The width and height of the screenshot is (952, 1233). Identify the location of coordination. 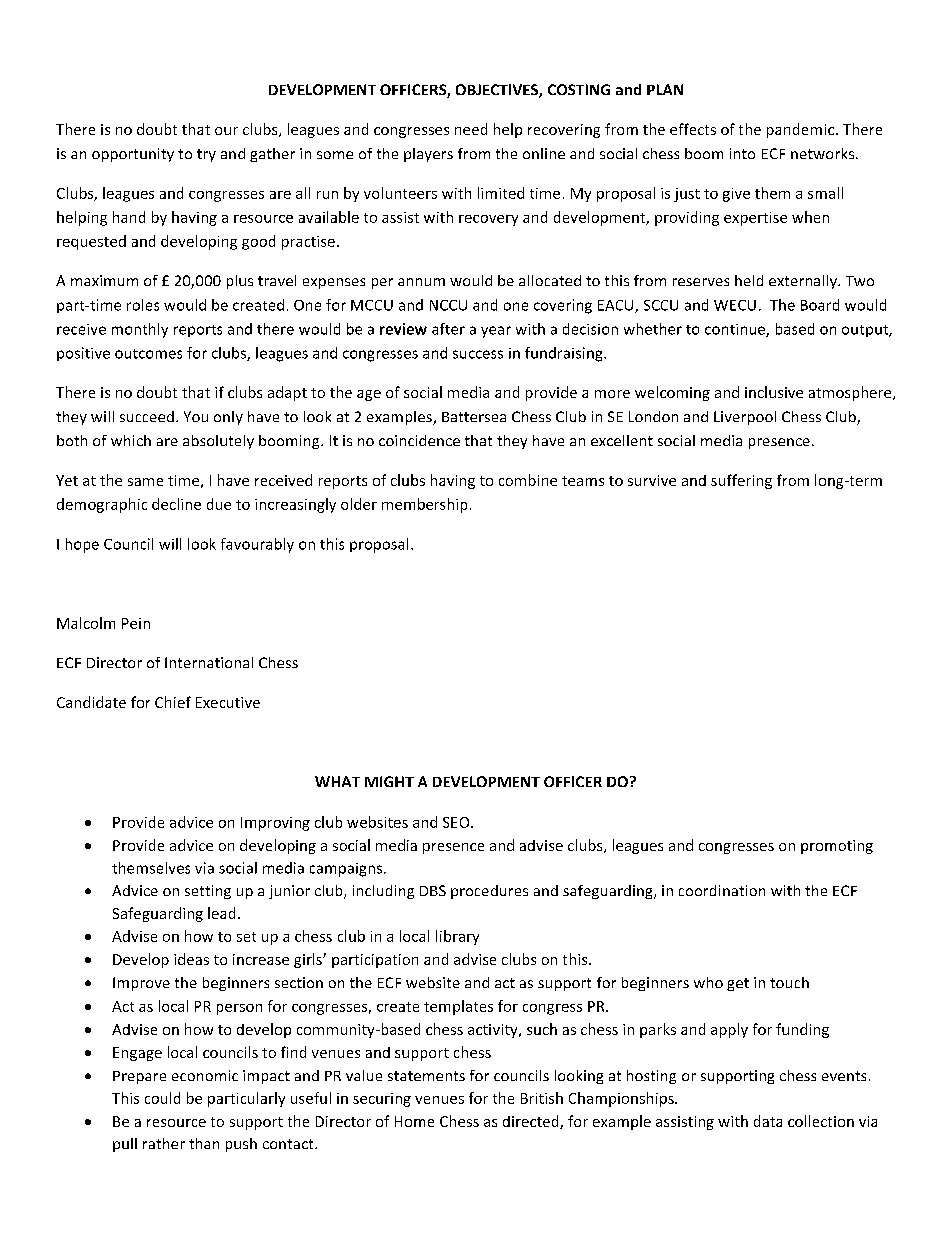
(722, 890).
